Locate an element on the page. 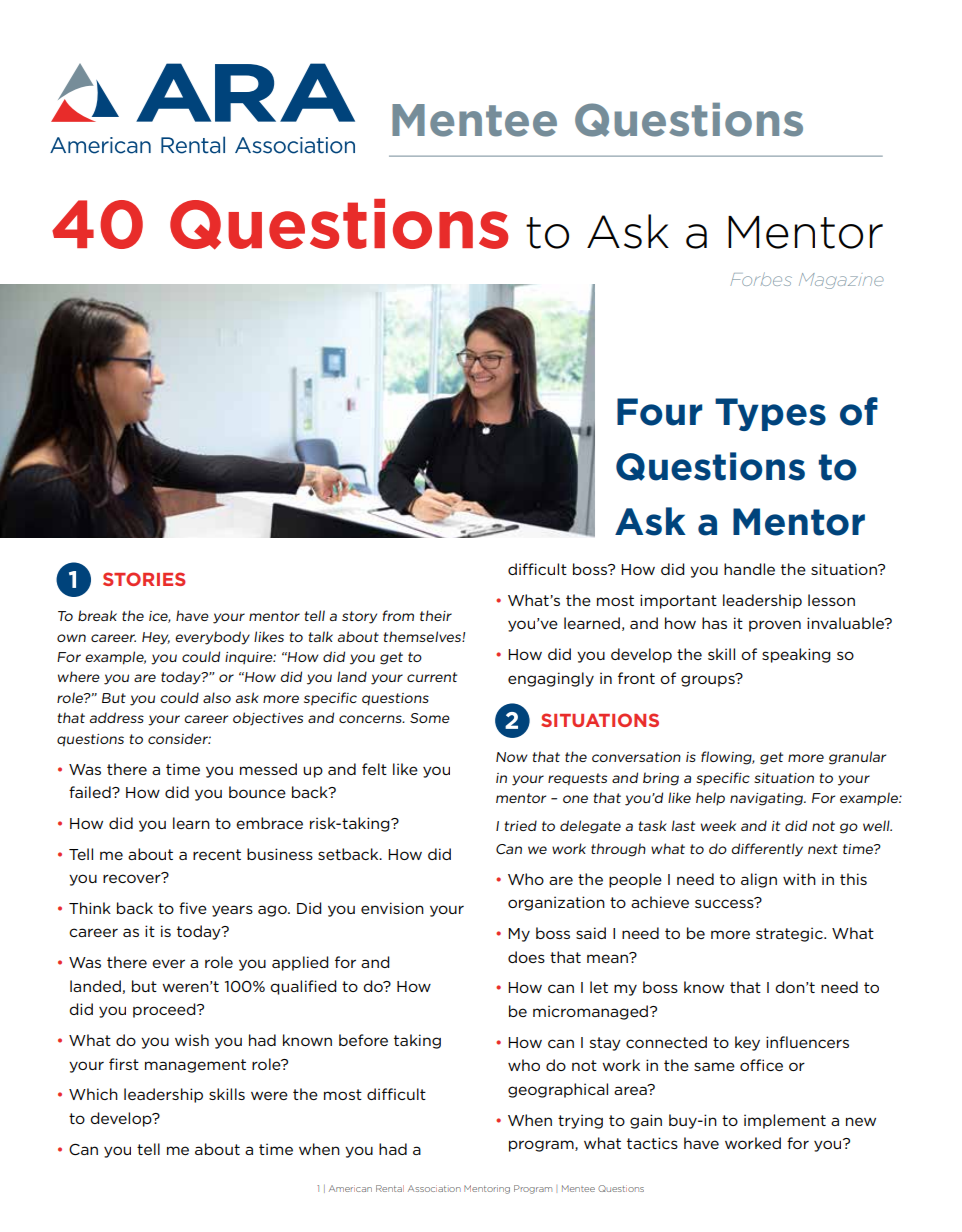 Image resolution: width=962 pixels, height=1232 pixels. messed is located at coordinates (268, 769).
